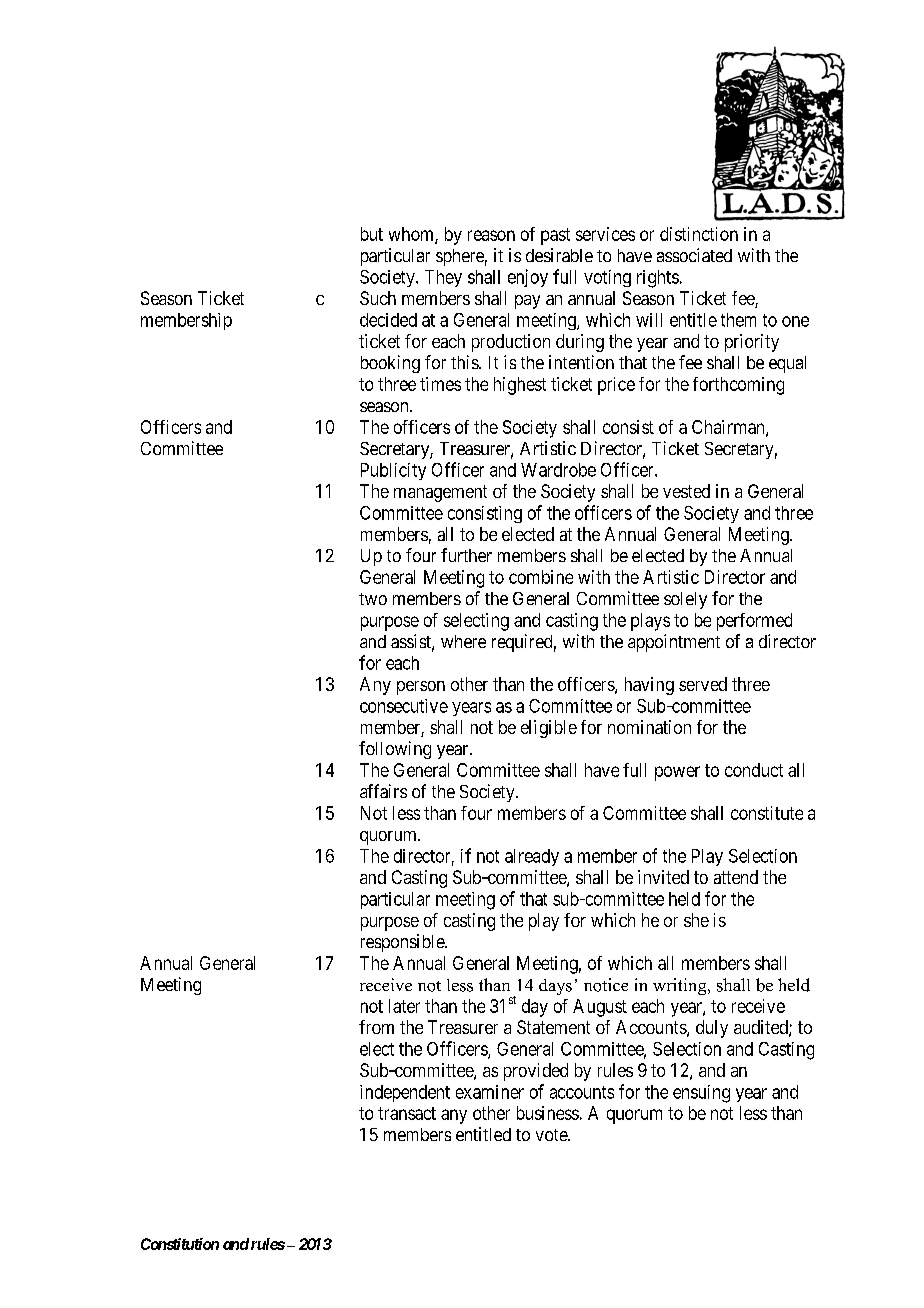 The image size is (924, 1308). What do you see at coordinates (383, 791) in the screenshot?
I see `affairs` at bounding box center [383, 791].
